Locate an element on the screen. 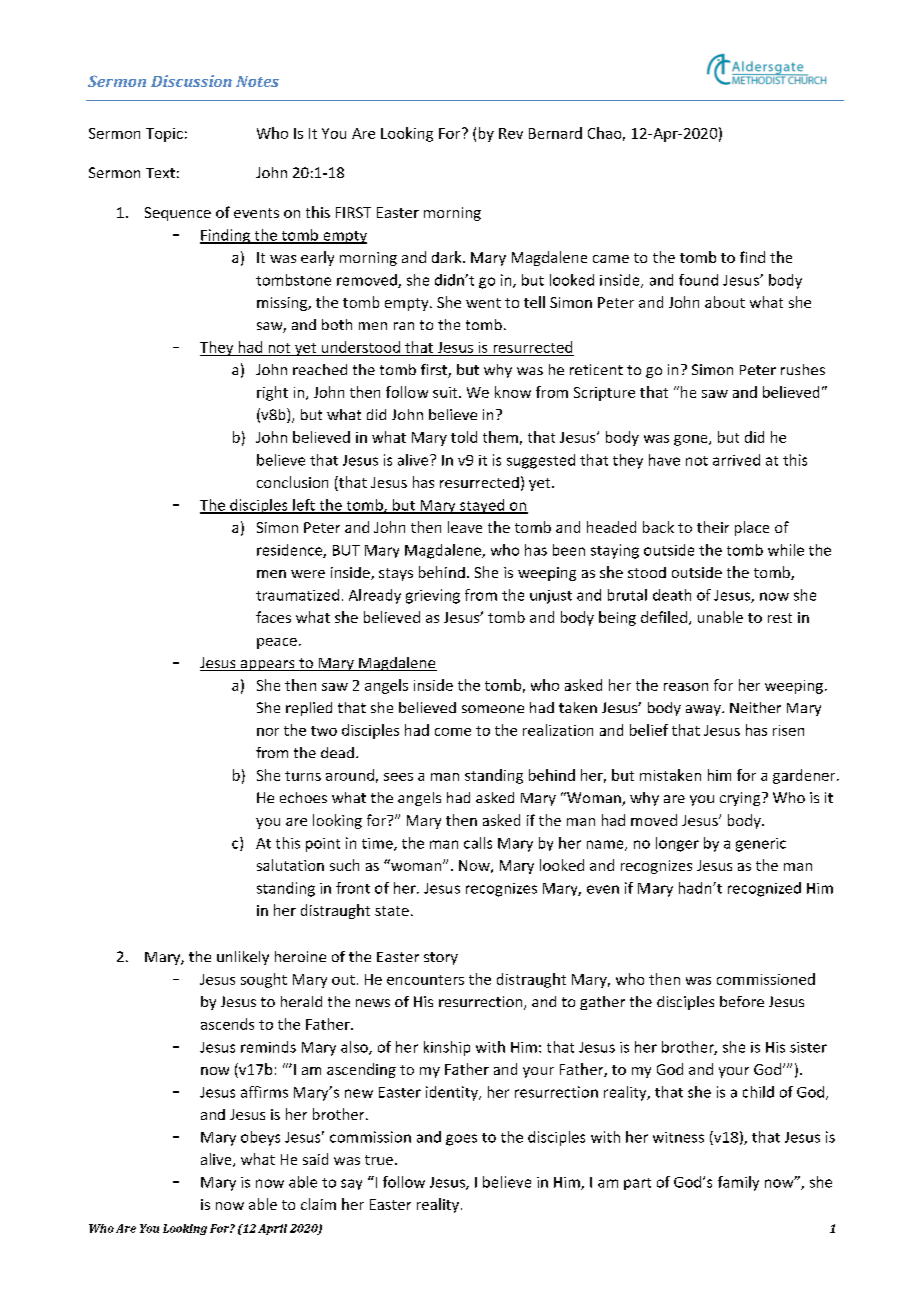  appears is located at coordinates (267, 665).
